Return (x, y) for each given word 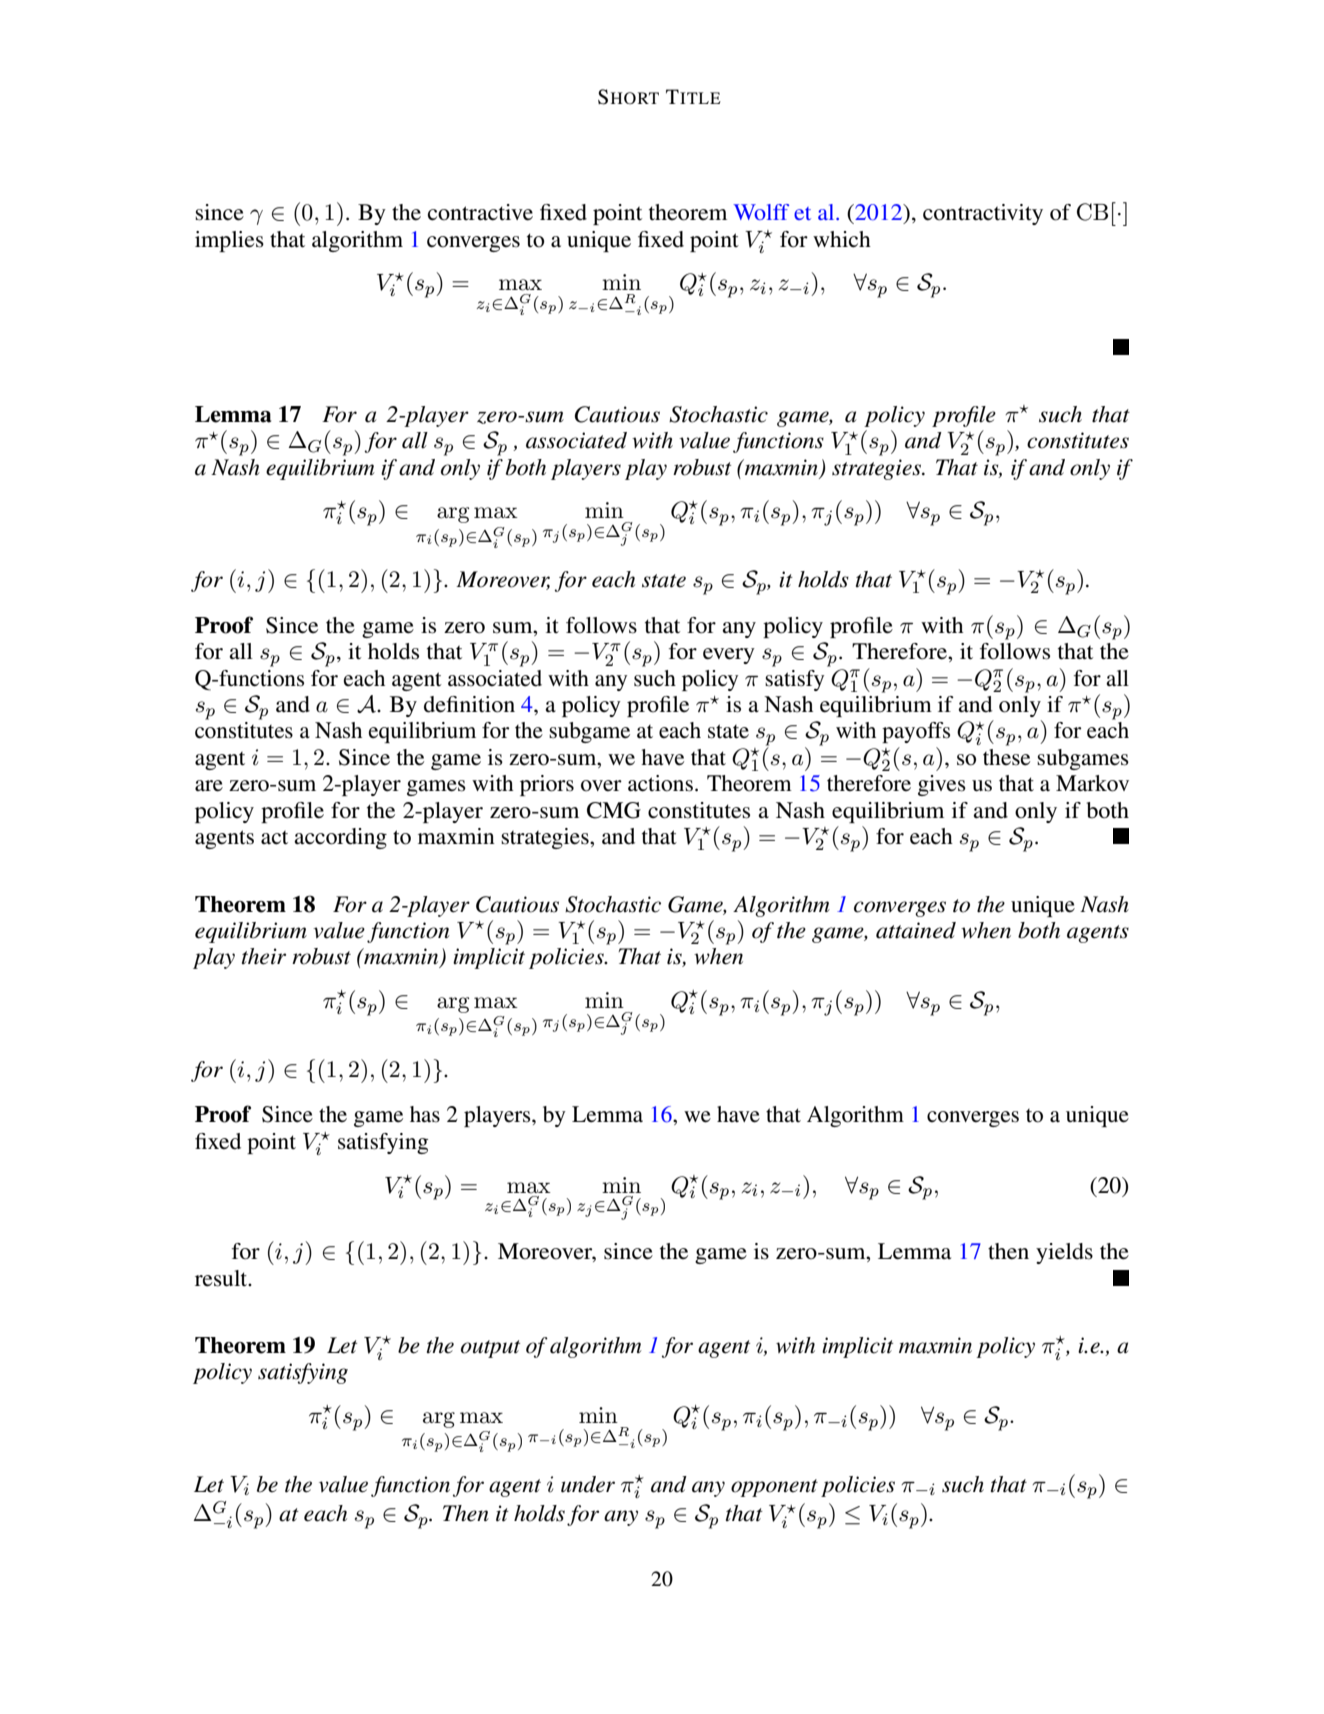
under (588, 1484)
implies (229, 241)
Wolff (761, 212)
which (842, 239)
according (340, 838)
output (490, 1349)
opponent (774, 1488)
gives (942, 785)
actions (660, 783)
